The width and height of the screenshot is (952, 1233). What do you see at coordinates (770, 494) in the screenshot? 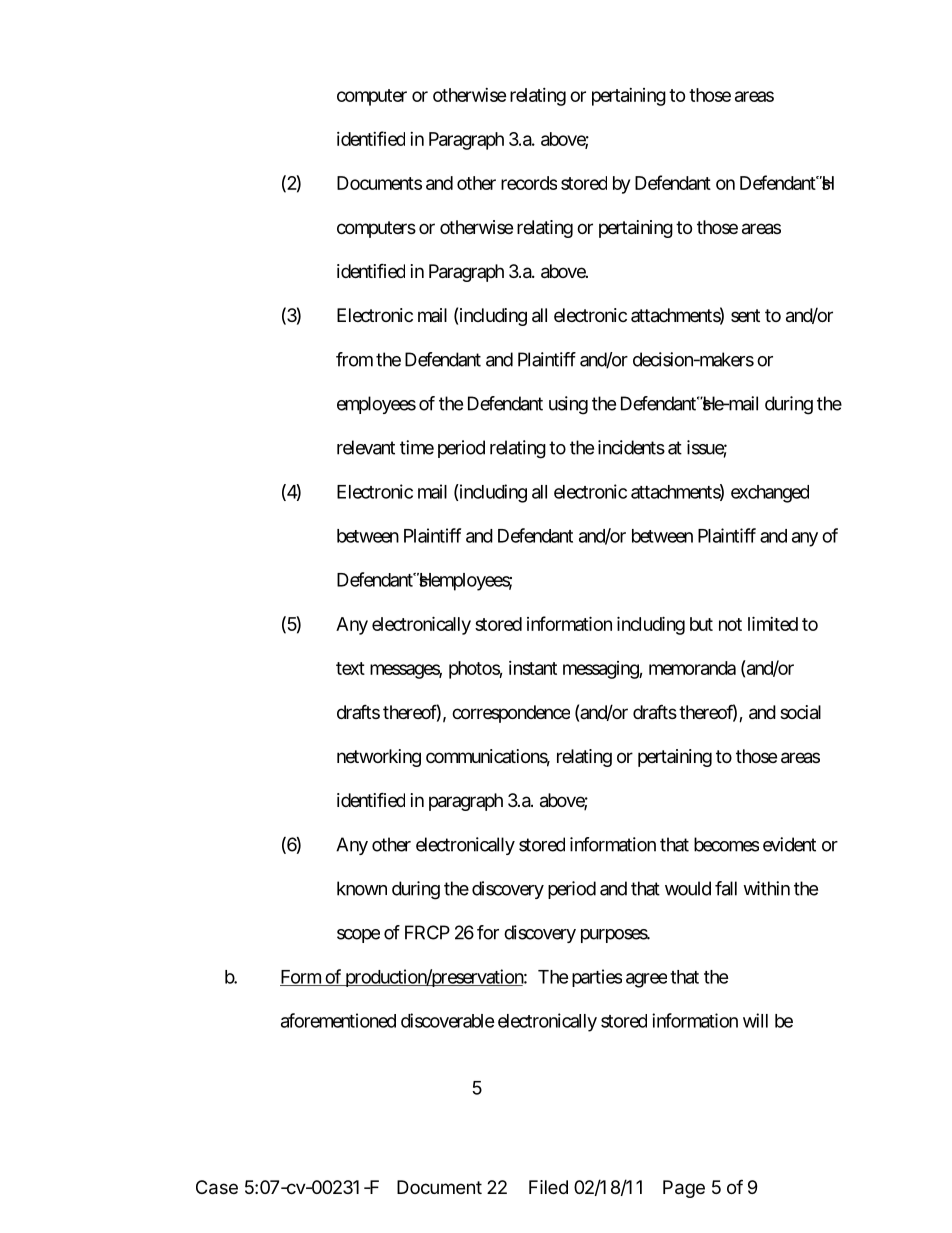
I see `exchanged` at bounding box center [770, 494].
